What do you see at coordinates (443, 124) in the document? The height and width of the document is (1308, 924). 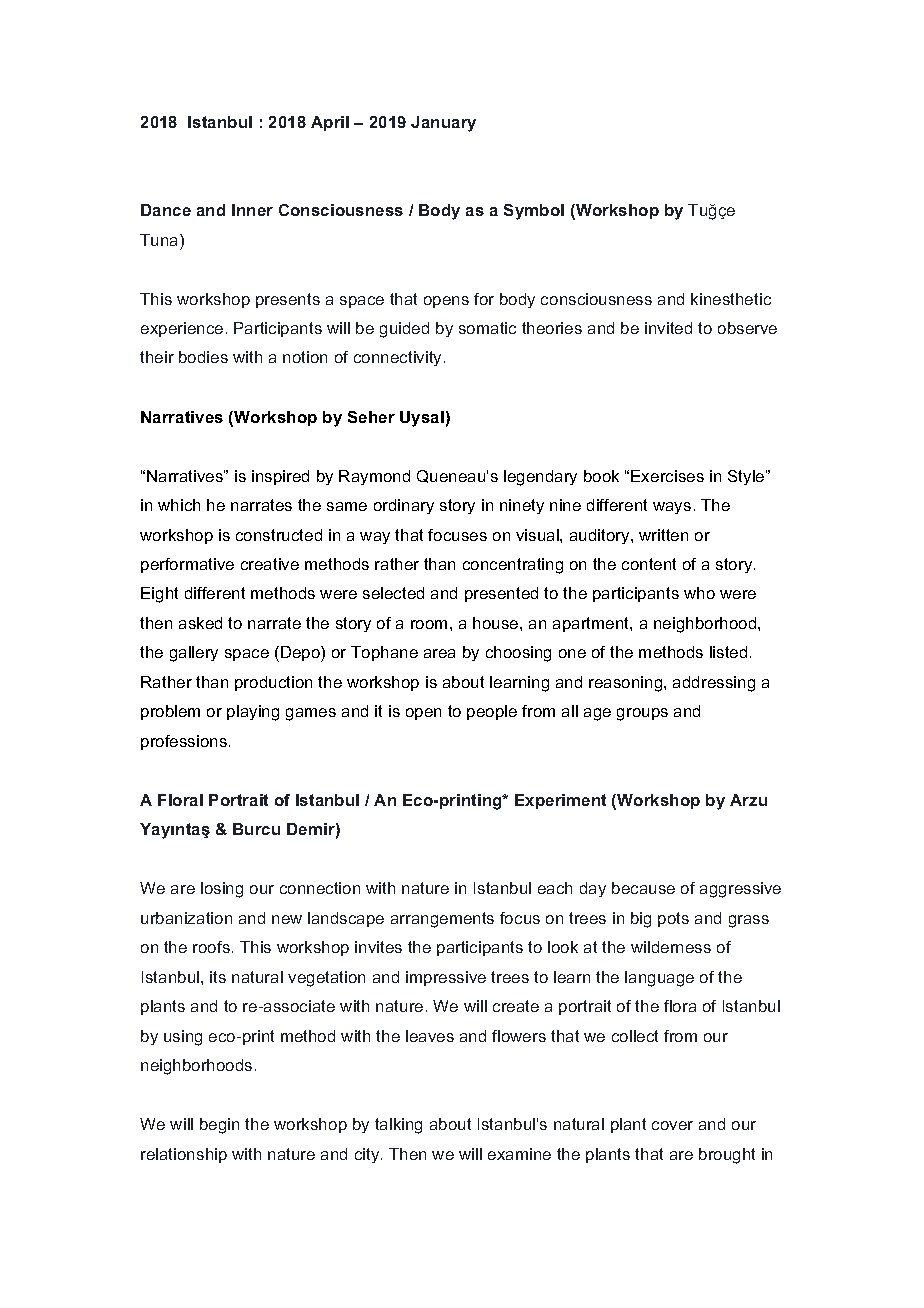 I see `January` at bounding box center [443, 124].
